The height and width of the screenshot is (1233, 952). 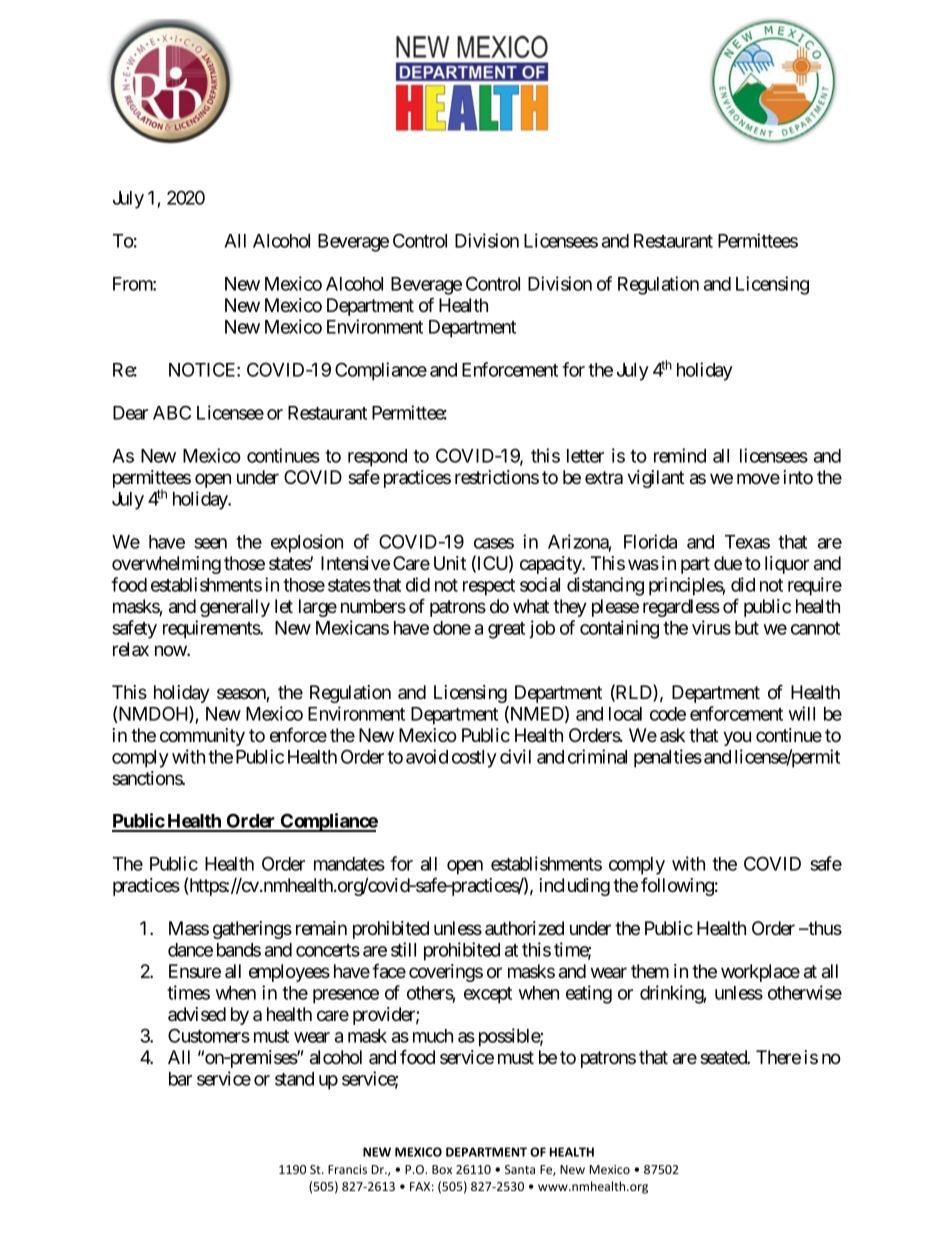 I want to click on remind, so click(x=680, y=455).
